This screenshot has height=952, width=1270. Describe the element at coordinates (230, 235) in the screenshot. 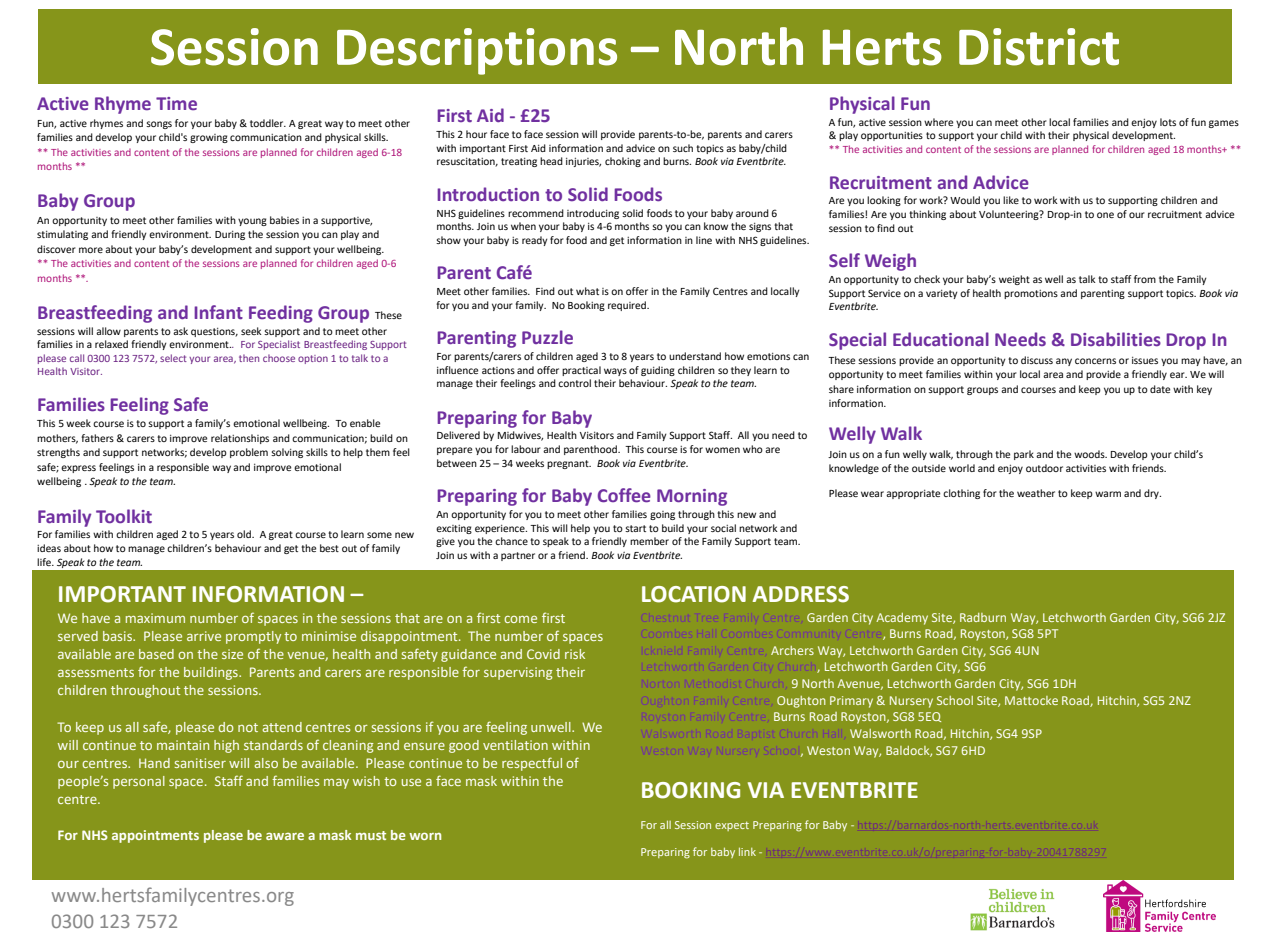

I see `During` at that location.
